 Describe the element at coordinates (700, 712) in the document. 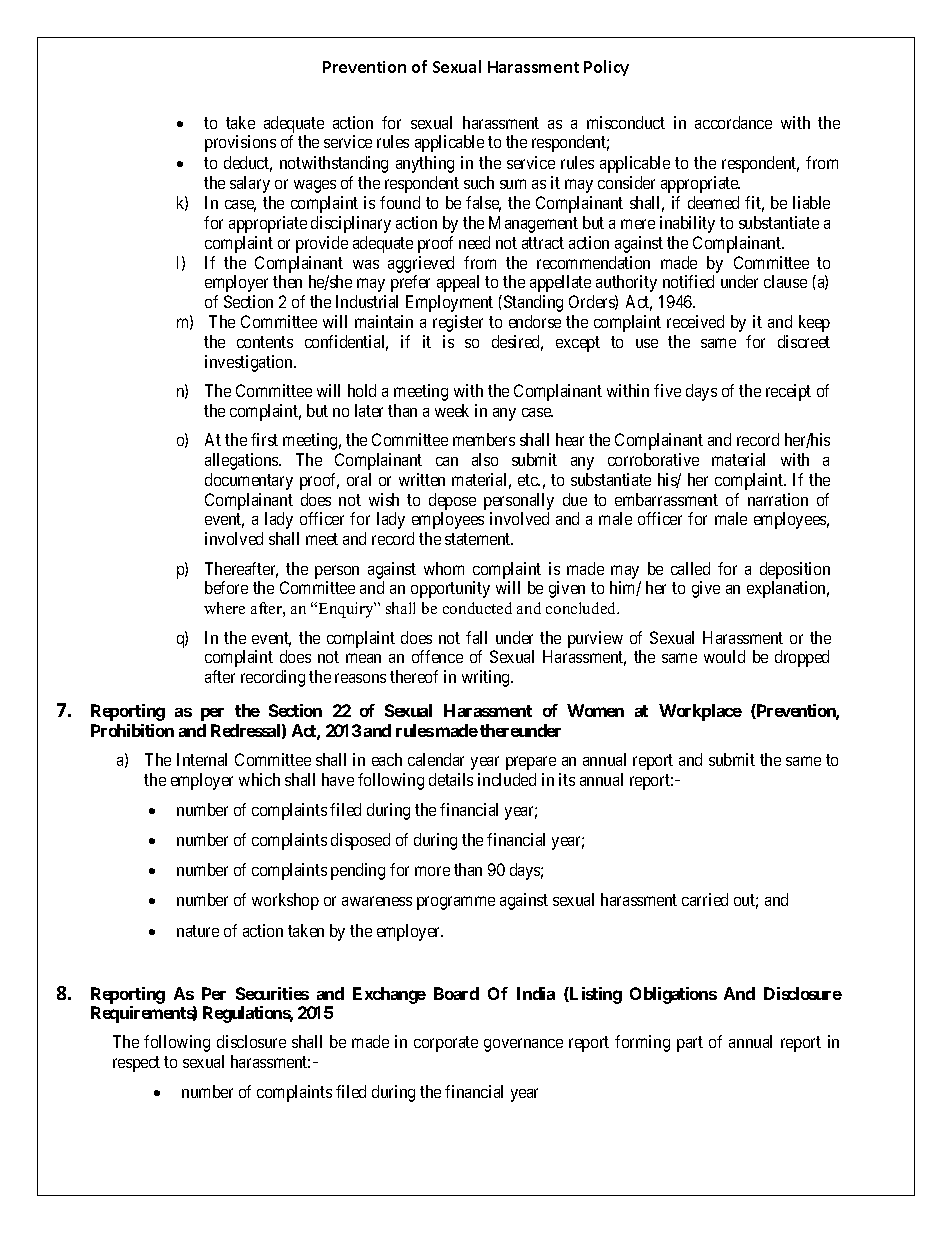

I see `Workplace` at that location.
